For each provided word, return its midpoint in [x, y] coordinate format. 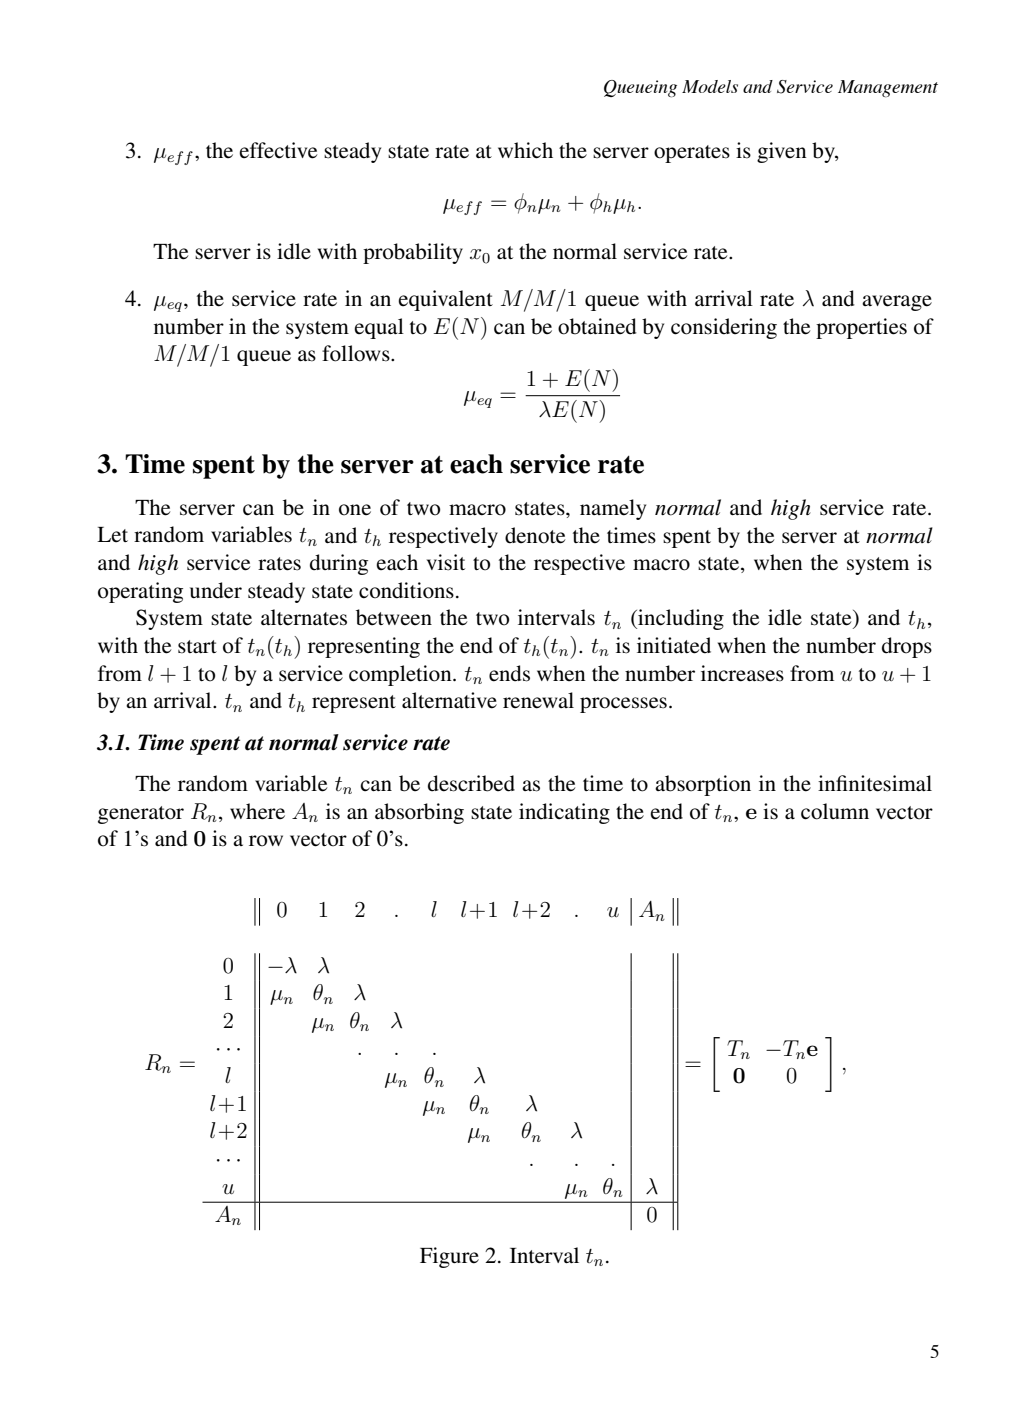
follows [357, 353]
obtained [597, 326]
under [216, 590]
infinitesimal [875, 783]
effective [278, 150]
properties [861, 328]
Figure [449, 1257]
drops [907, 647]
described [471, 783]
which [525, 150]
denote [535, 535]
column [835, 811]
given [782, 152]
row [266, 841]
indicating [564, 813]
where [257, 811]
